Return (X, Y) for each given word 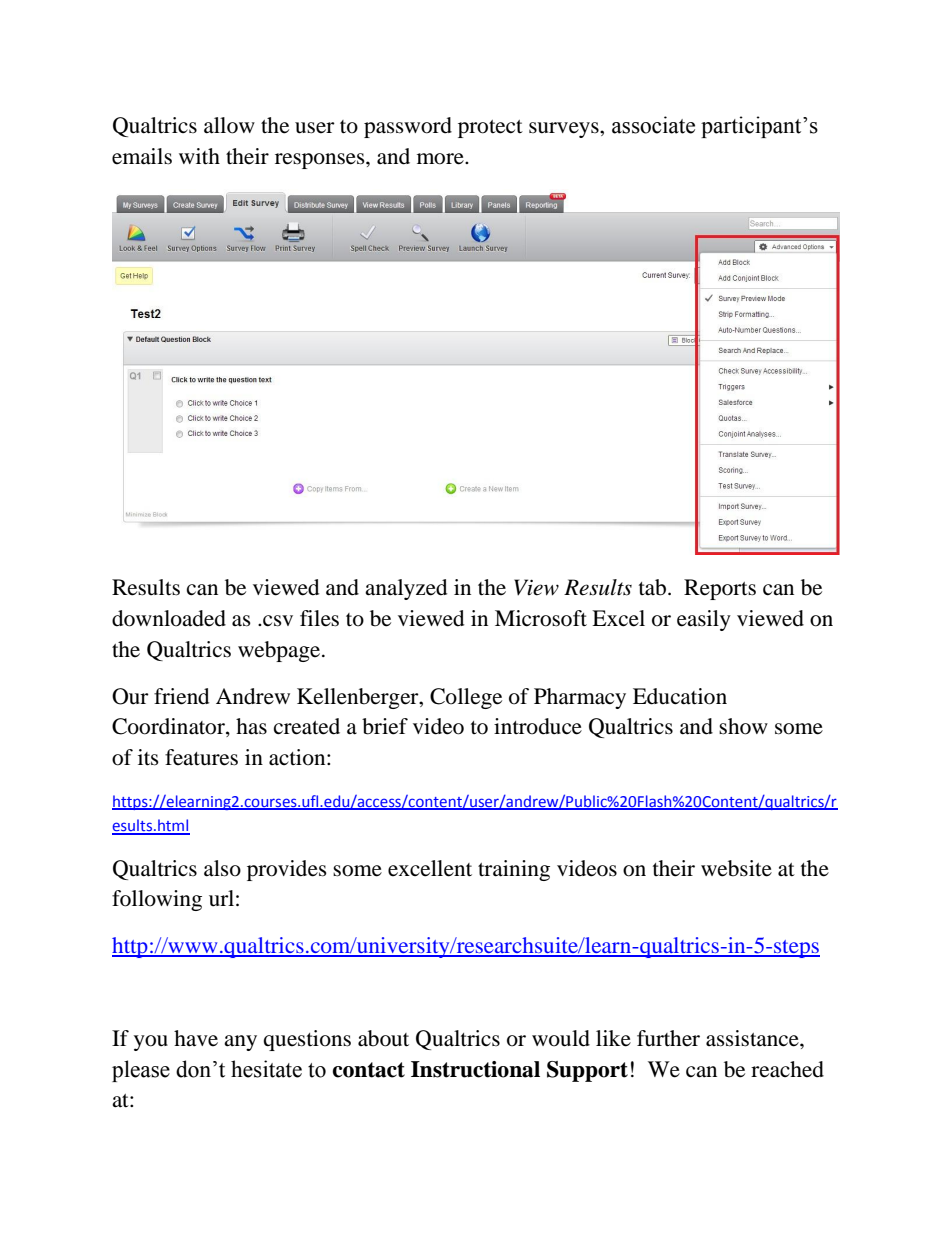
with (199, 156)
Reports (720, 589)
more (441, 159)
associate (653, 125)
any (240, 1043)
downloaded (169, 618)
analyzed (406, 589)
